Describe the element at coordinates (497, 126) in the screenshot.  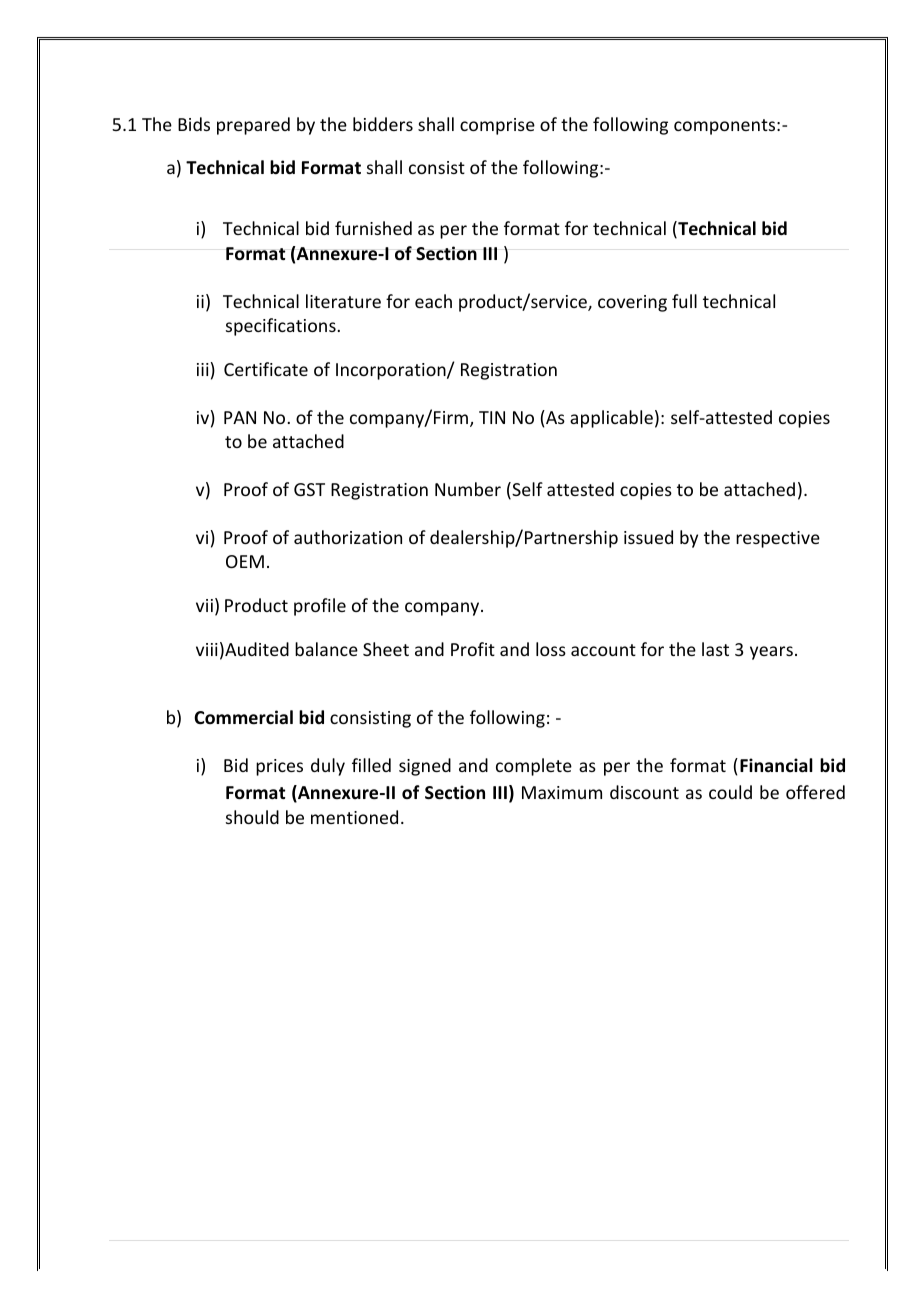
I see `comprise` at that location.
